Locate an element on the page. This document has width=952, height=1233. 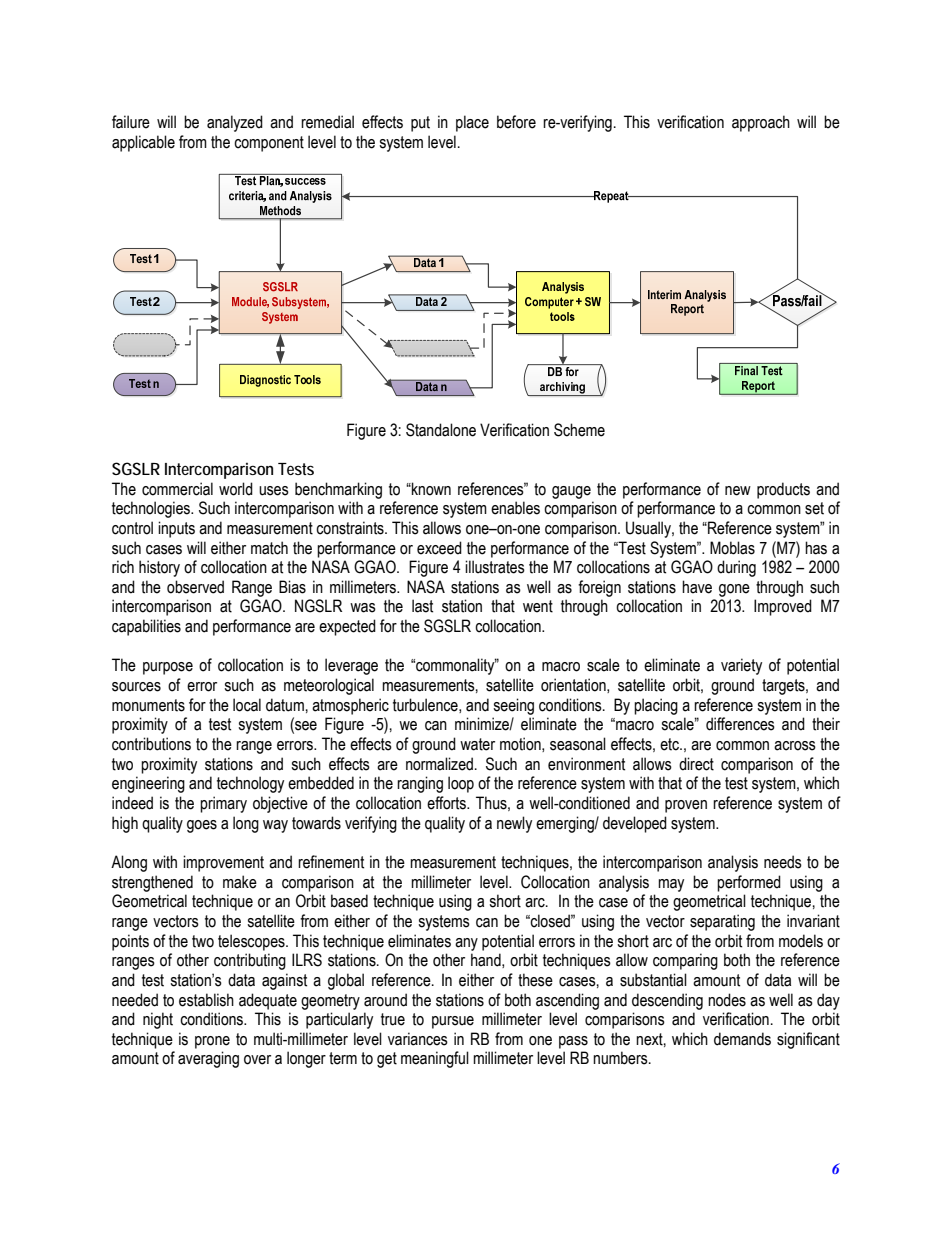
observed is located at coordinates (195, 587).
